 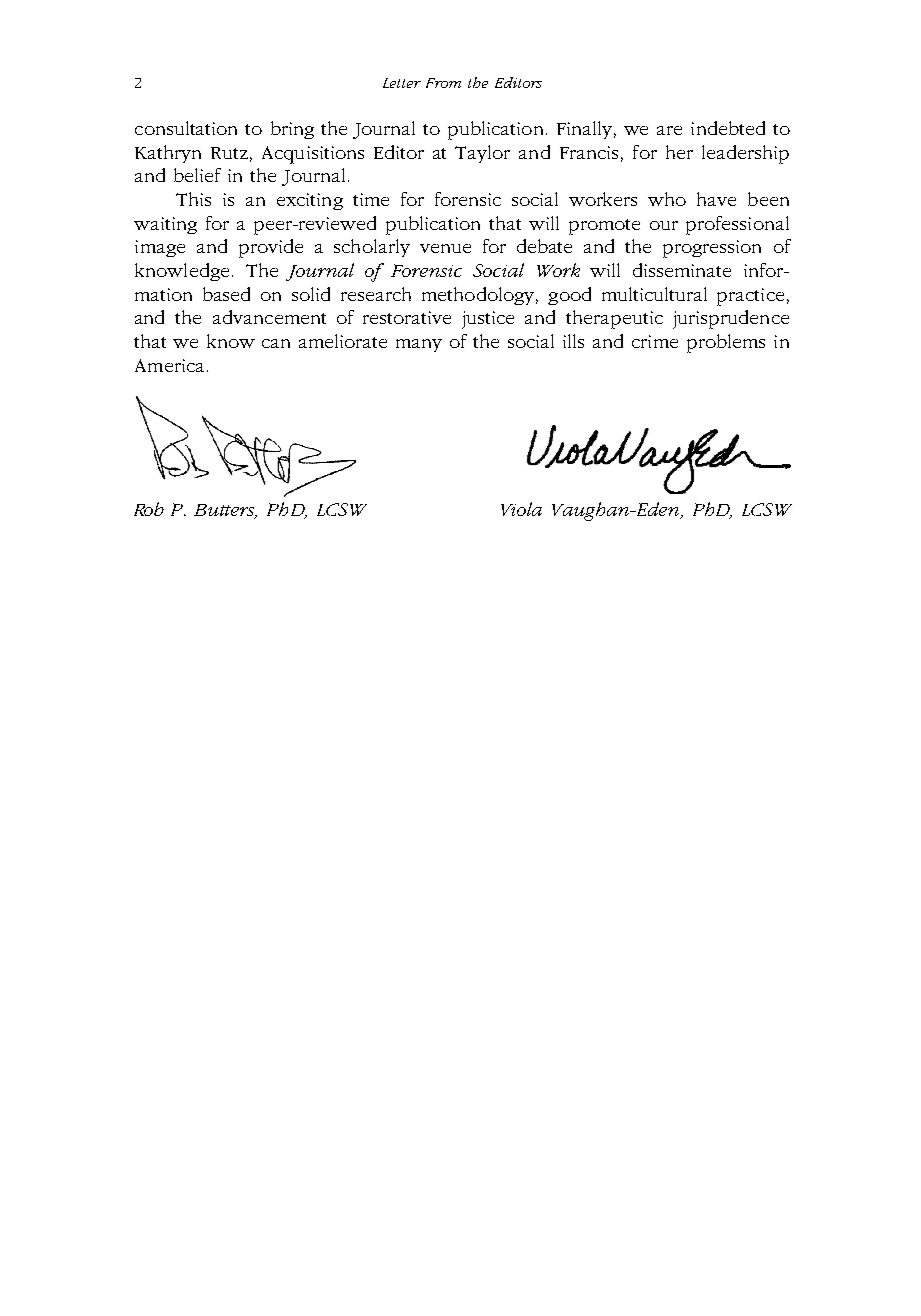 I want to click on methodology, so click(x=480, y=296).
